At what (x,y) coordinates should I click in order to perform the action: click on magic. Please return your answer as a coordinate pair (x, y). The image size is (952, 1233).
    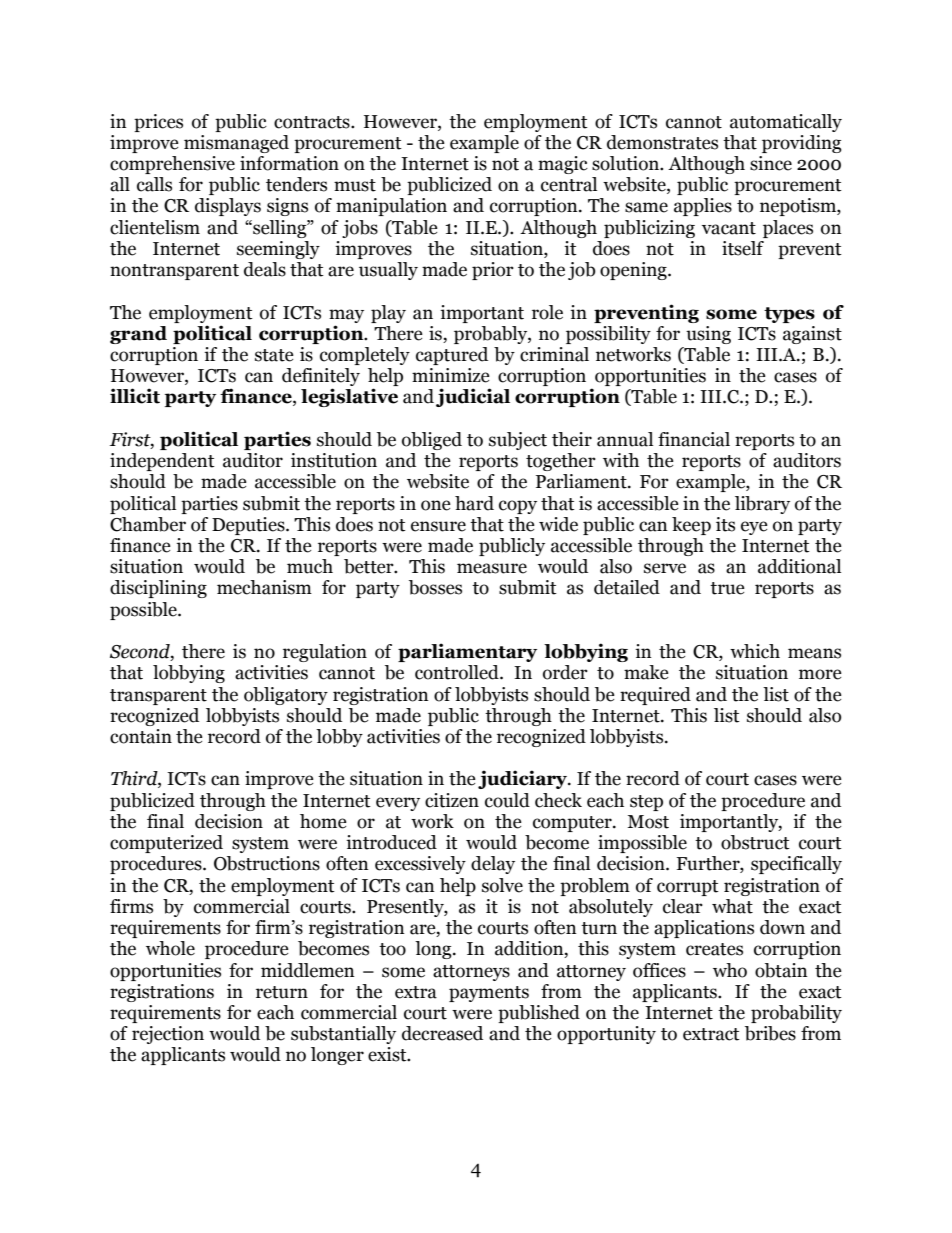
    Looking at the image, I should click on (563, 165).
